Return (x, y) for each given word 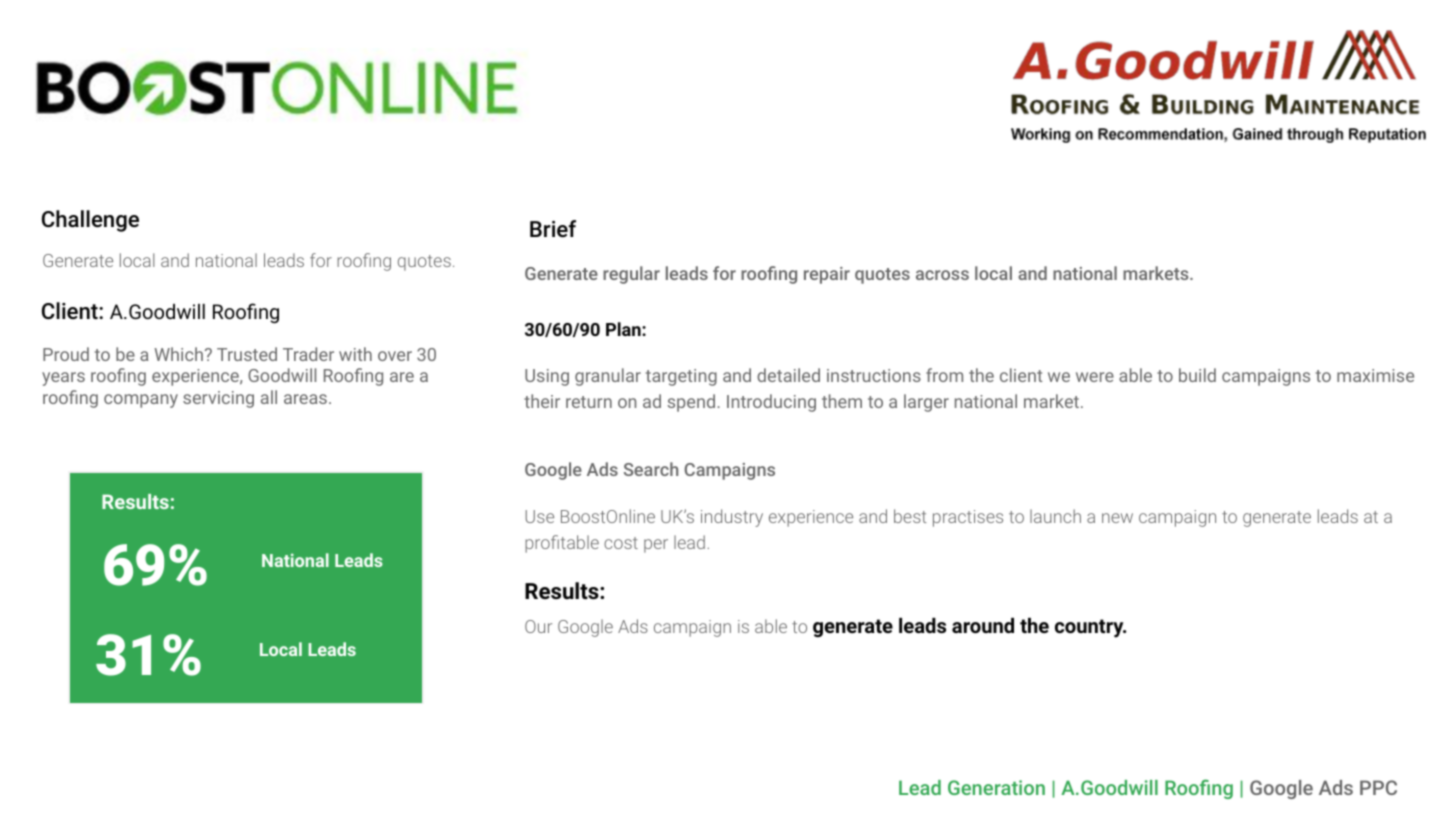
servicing (218, 399)
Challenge (90, 221)
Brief (553, 229)
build (1197, 375)
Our (538, 626)
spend (691, 403)
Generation (996, 787)
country (1090, 628)
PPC (1378, 787)
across (942, 275)
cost (621, 543)
